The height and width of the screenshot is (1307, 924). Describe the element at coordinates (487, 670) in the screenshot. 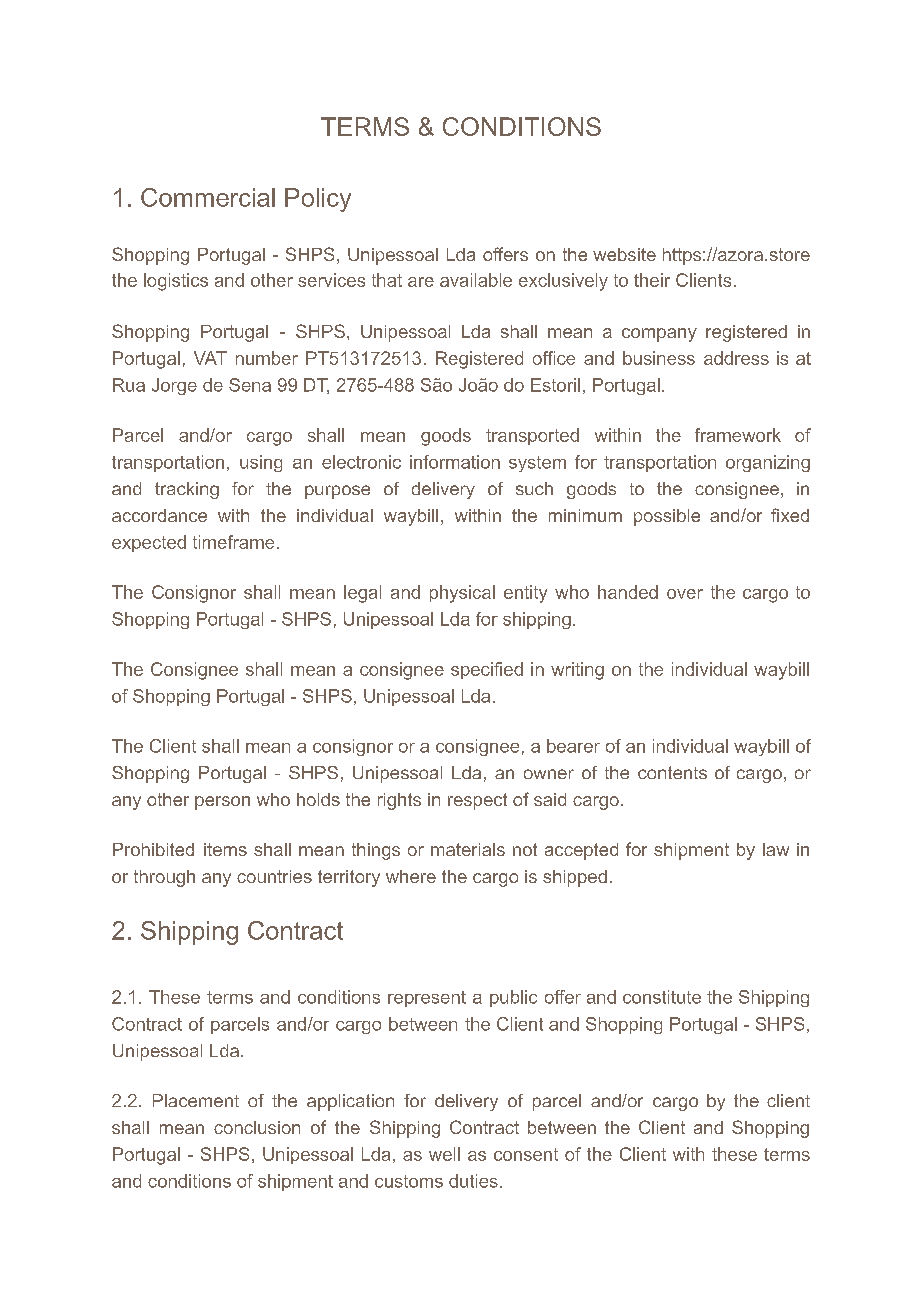

I see `specified` at that location.
